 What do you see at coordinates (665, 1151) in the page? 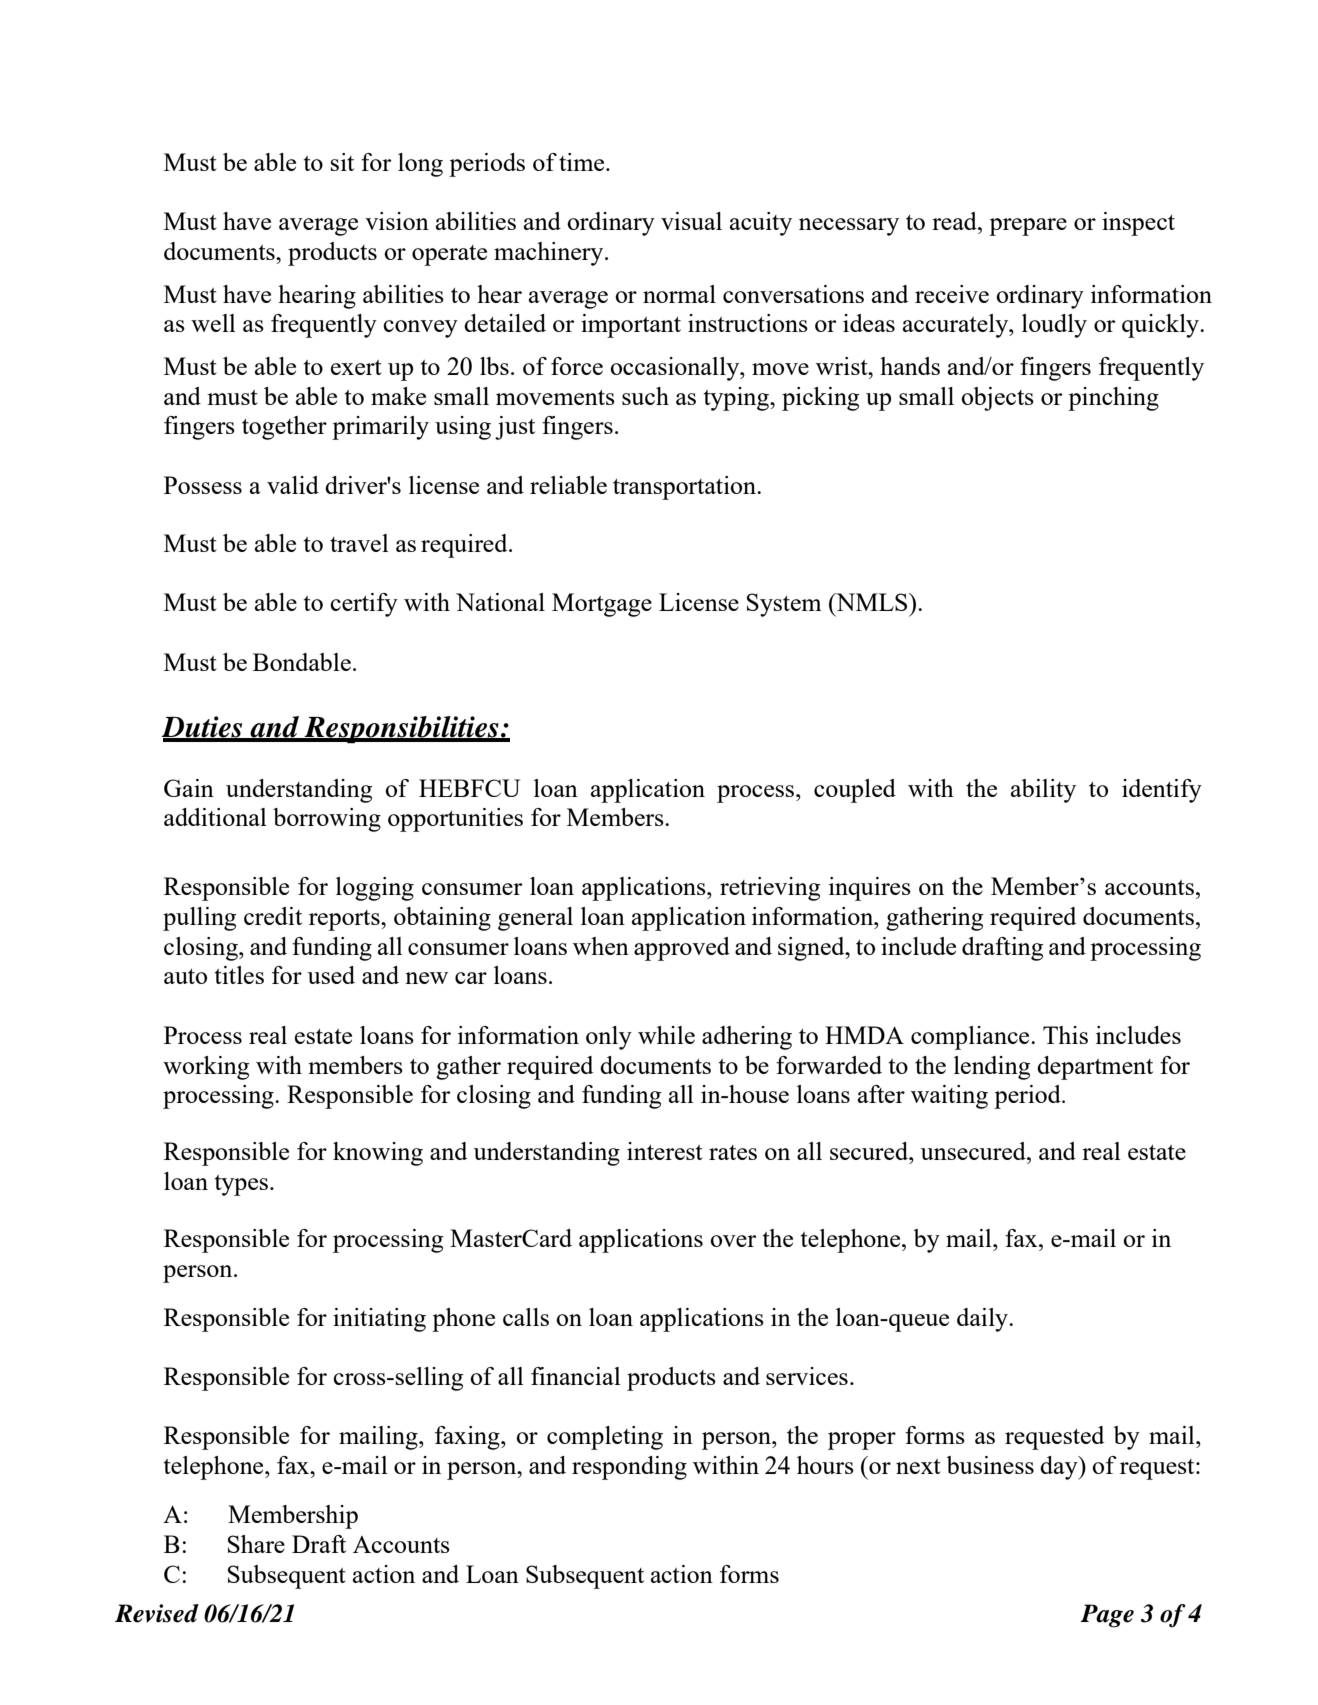
I see `interest` at bounding box center [665, 1151].
